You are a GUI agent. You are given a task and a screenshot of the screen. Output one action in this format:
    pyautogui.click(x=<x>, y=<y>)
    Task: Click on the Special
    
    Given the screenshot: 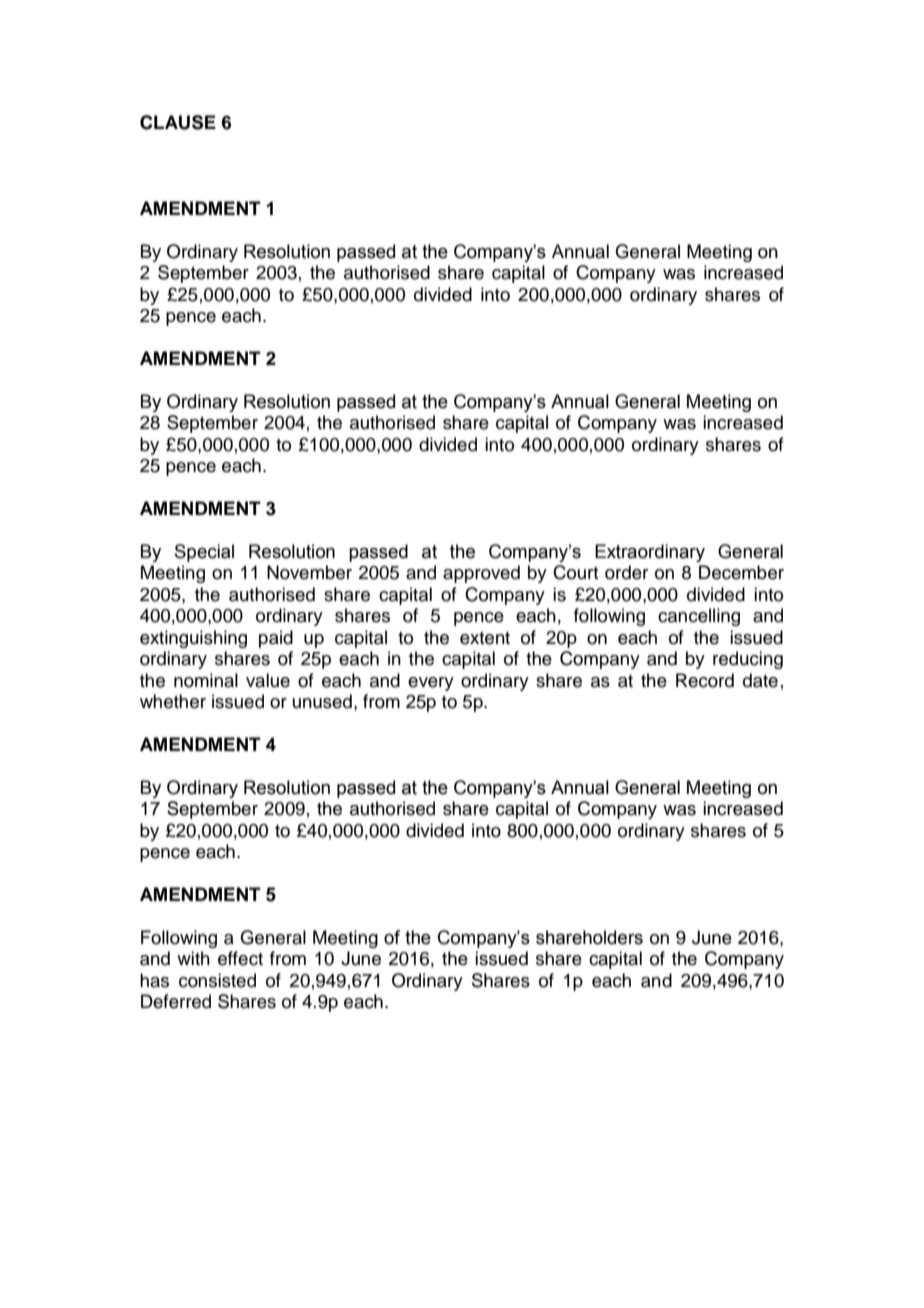 What is the action you would take?
    pyautogui.click(x=204, y=553)
